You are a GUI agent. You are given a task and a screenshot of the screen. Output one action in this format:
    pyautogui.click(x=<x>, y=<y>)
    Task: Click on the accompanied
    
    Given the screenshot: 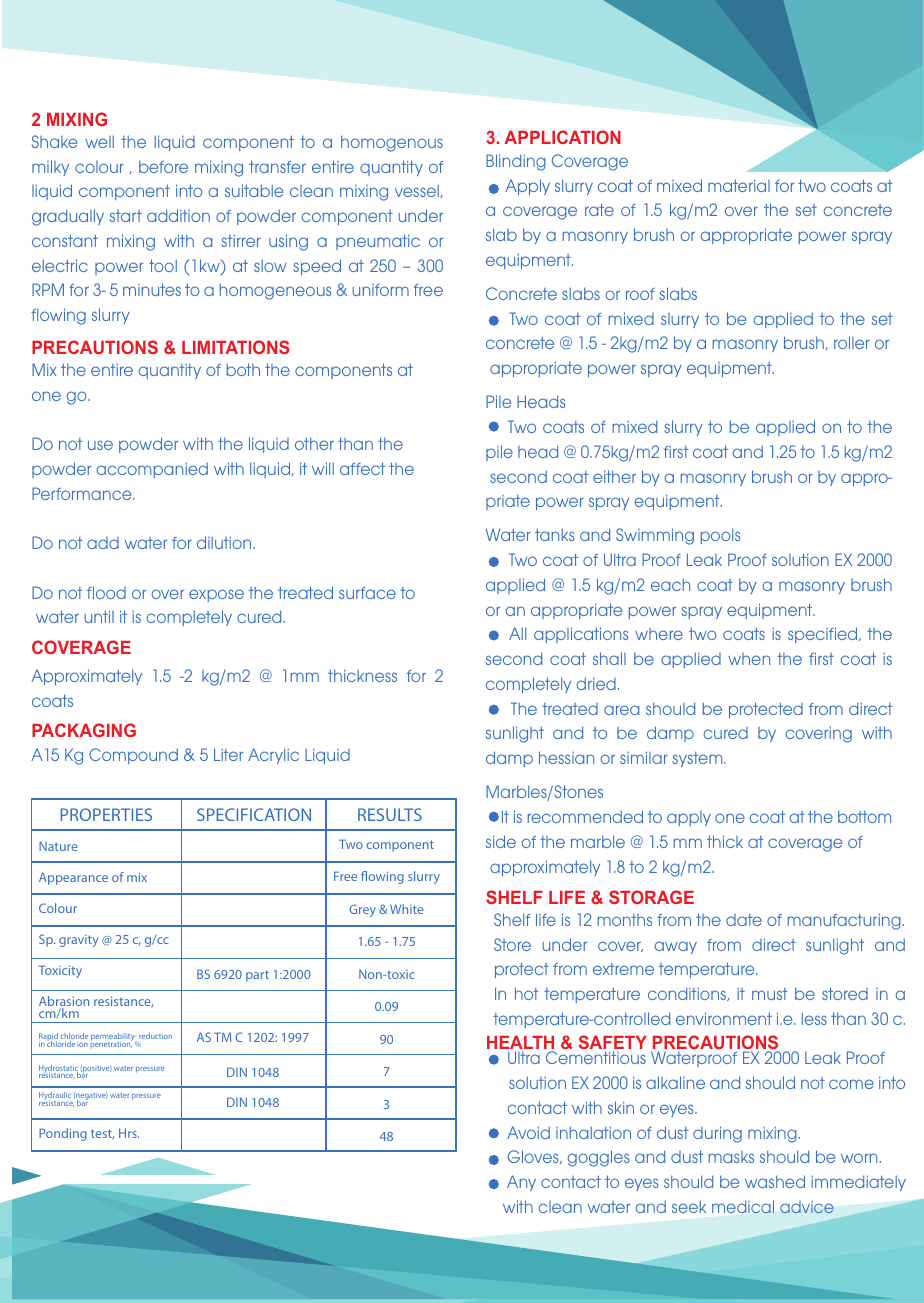 What is the action you would take?
    pyautogui.click(x=152, y=470)
